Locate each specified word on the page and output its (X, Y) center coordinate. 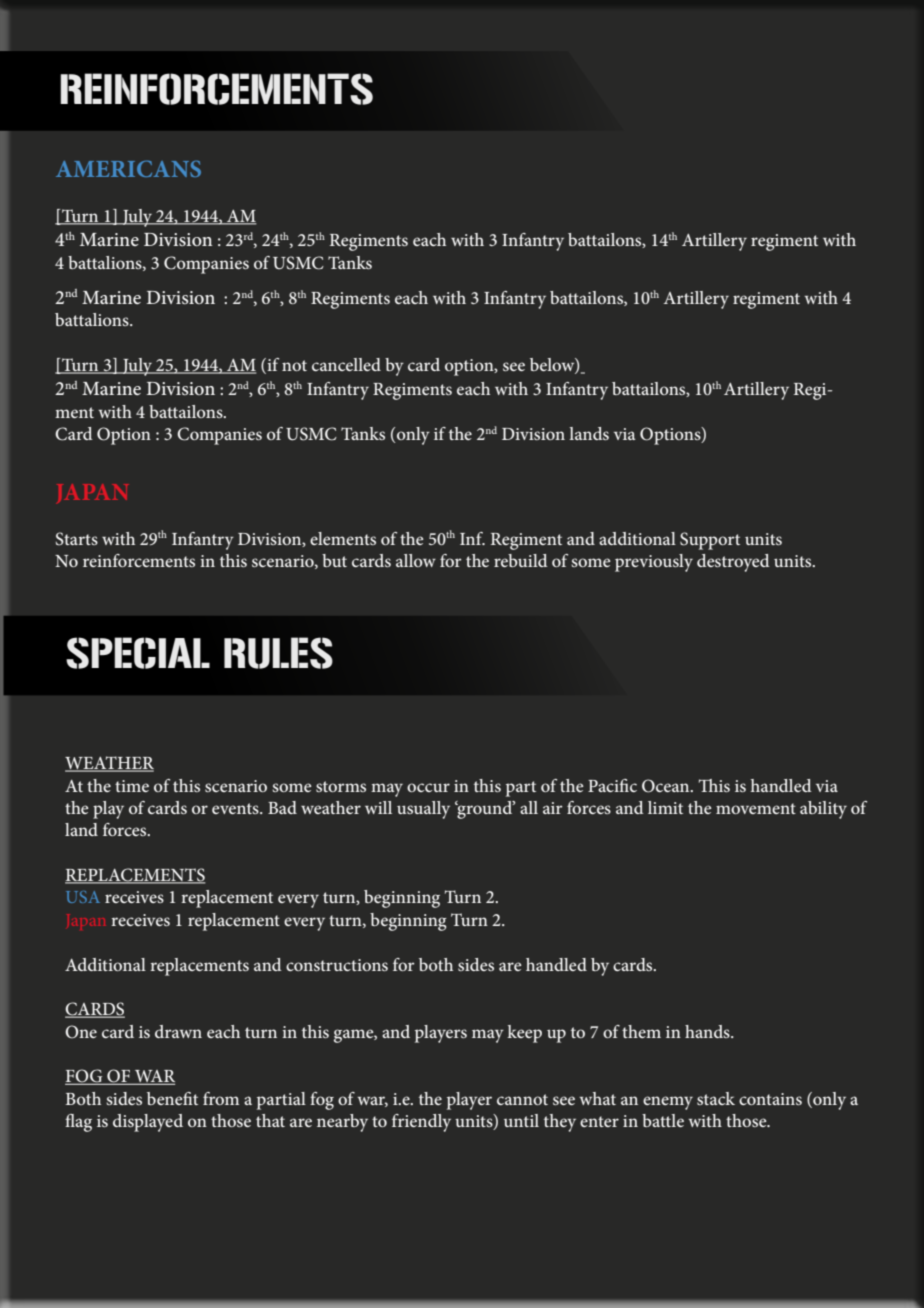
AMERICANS (128, 168)
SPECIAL (138, 653)
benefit (172, 1098)
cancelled (346, 364)
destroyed (733, 563)
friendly (421, 1123)
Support (710, 541)
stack (716, 1098)
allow (416, 560)
